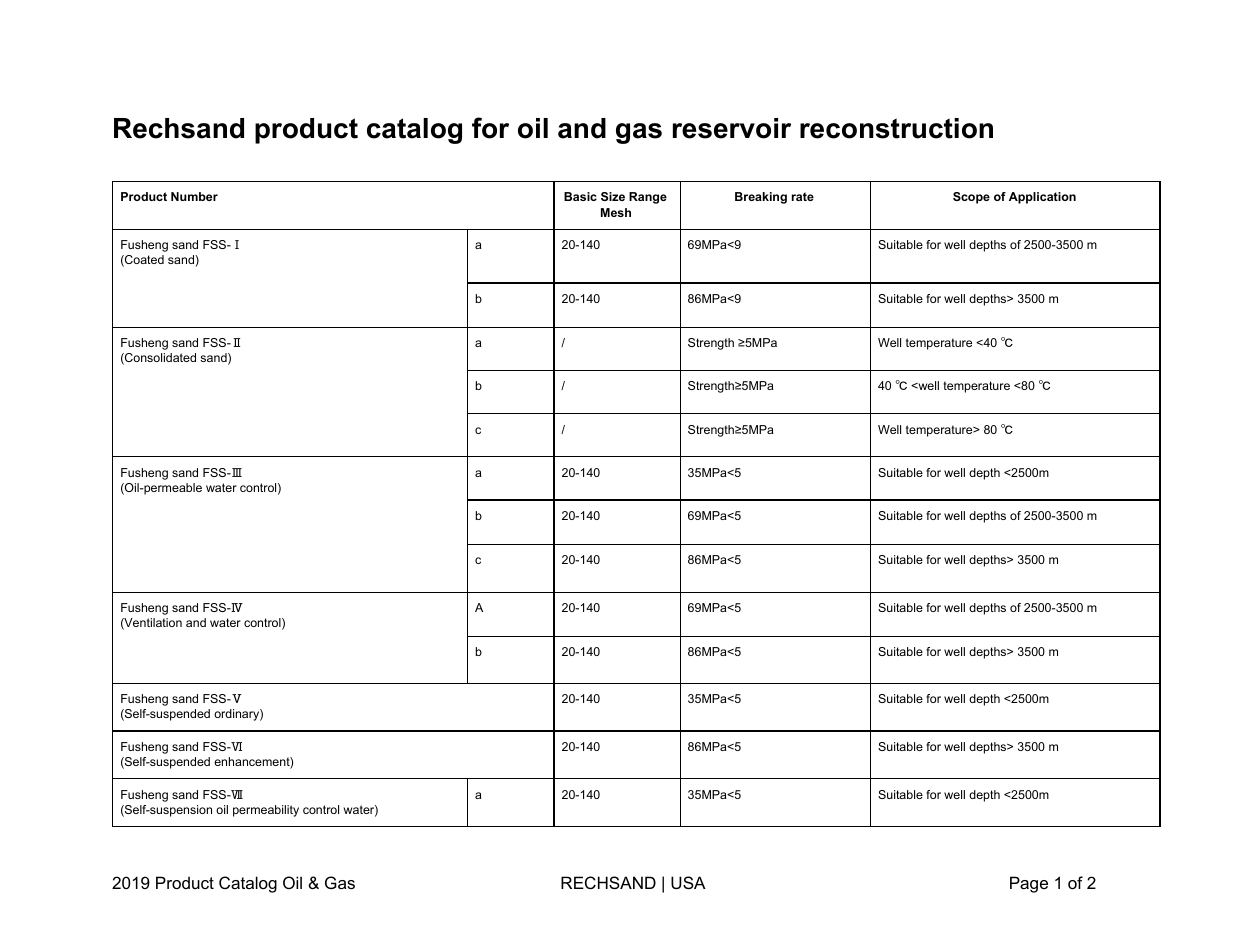 The height and width of the page is (952, 1233). I want to click on Scope, so click(971, 198).
